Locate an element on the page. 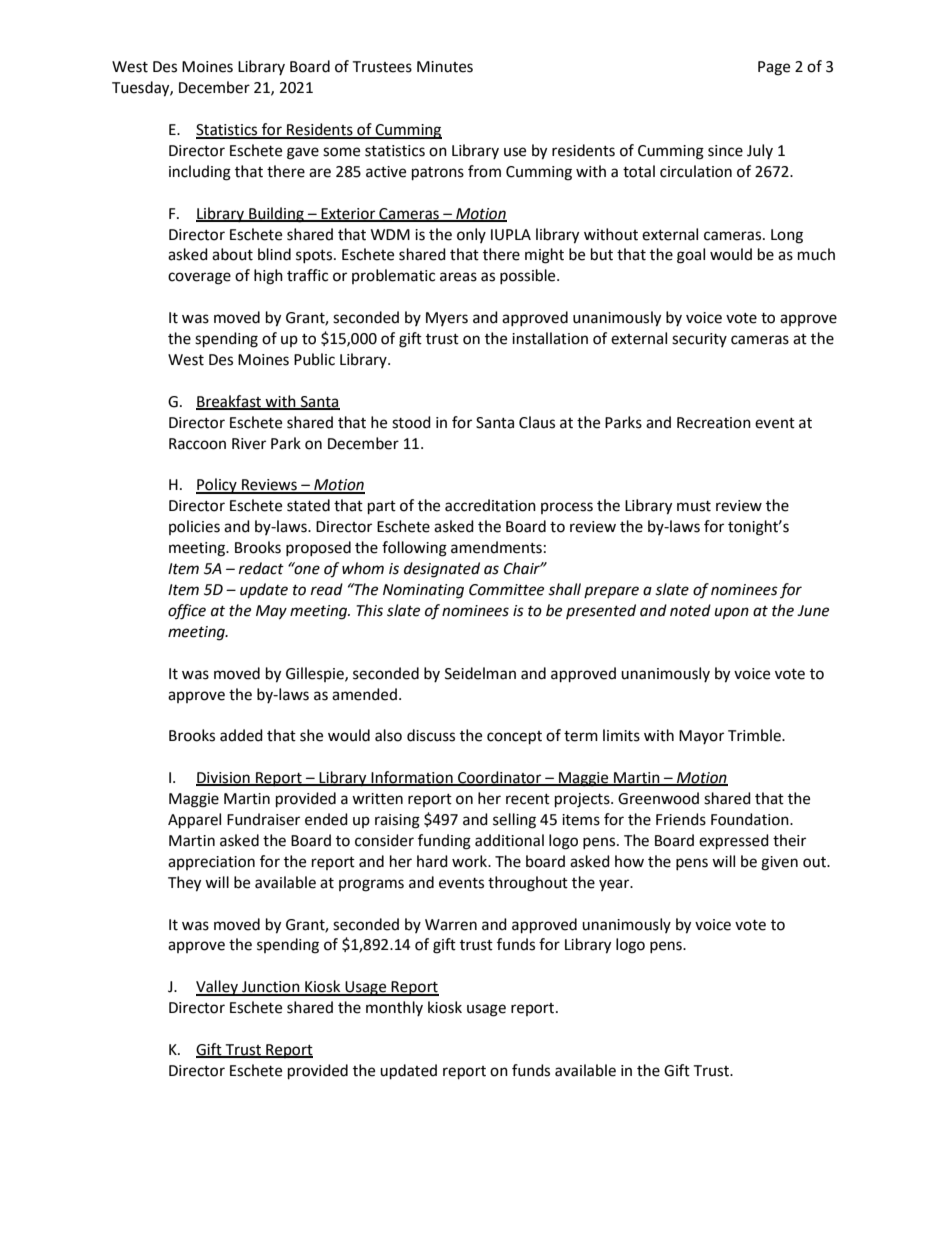 The image size is (952, 1233). redact is located at coordinates (261, 568).
